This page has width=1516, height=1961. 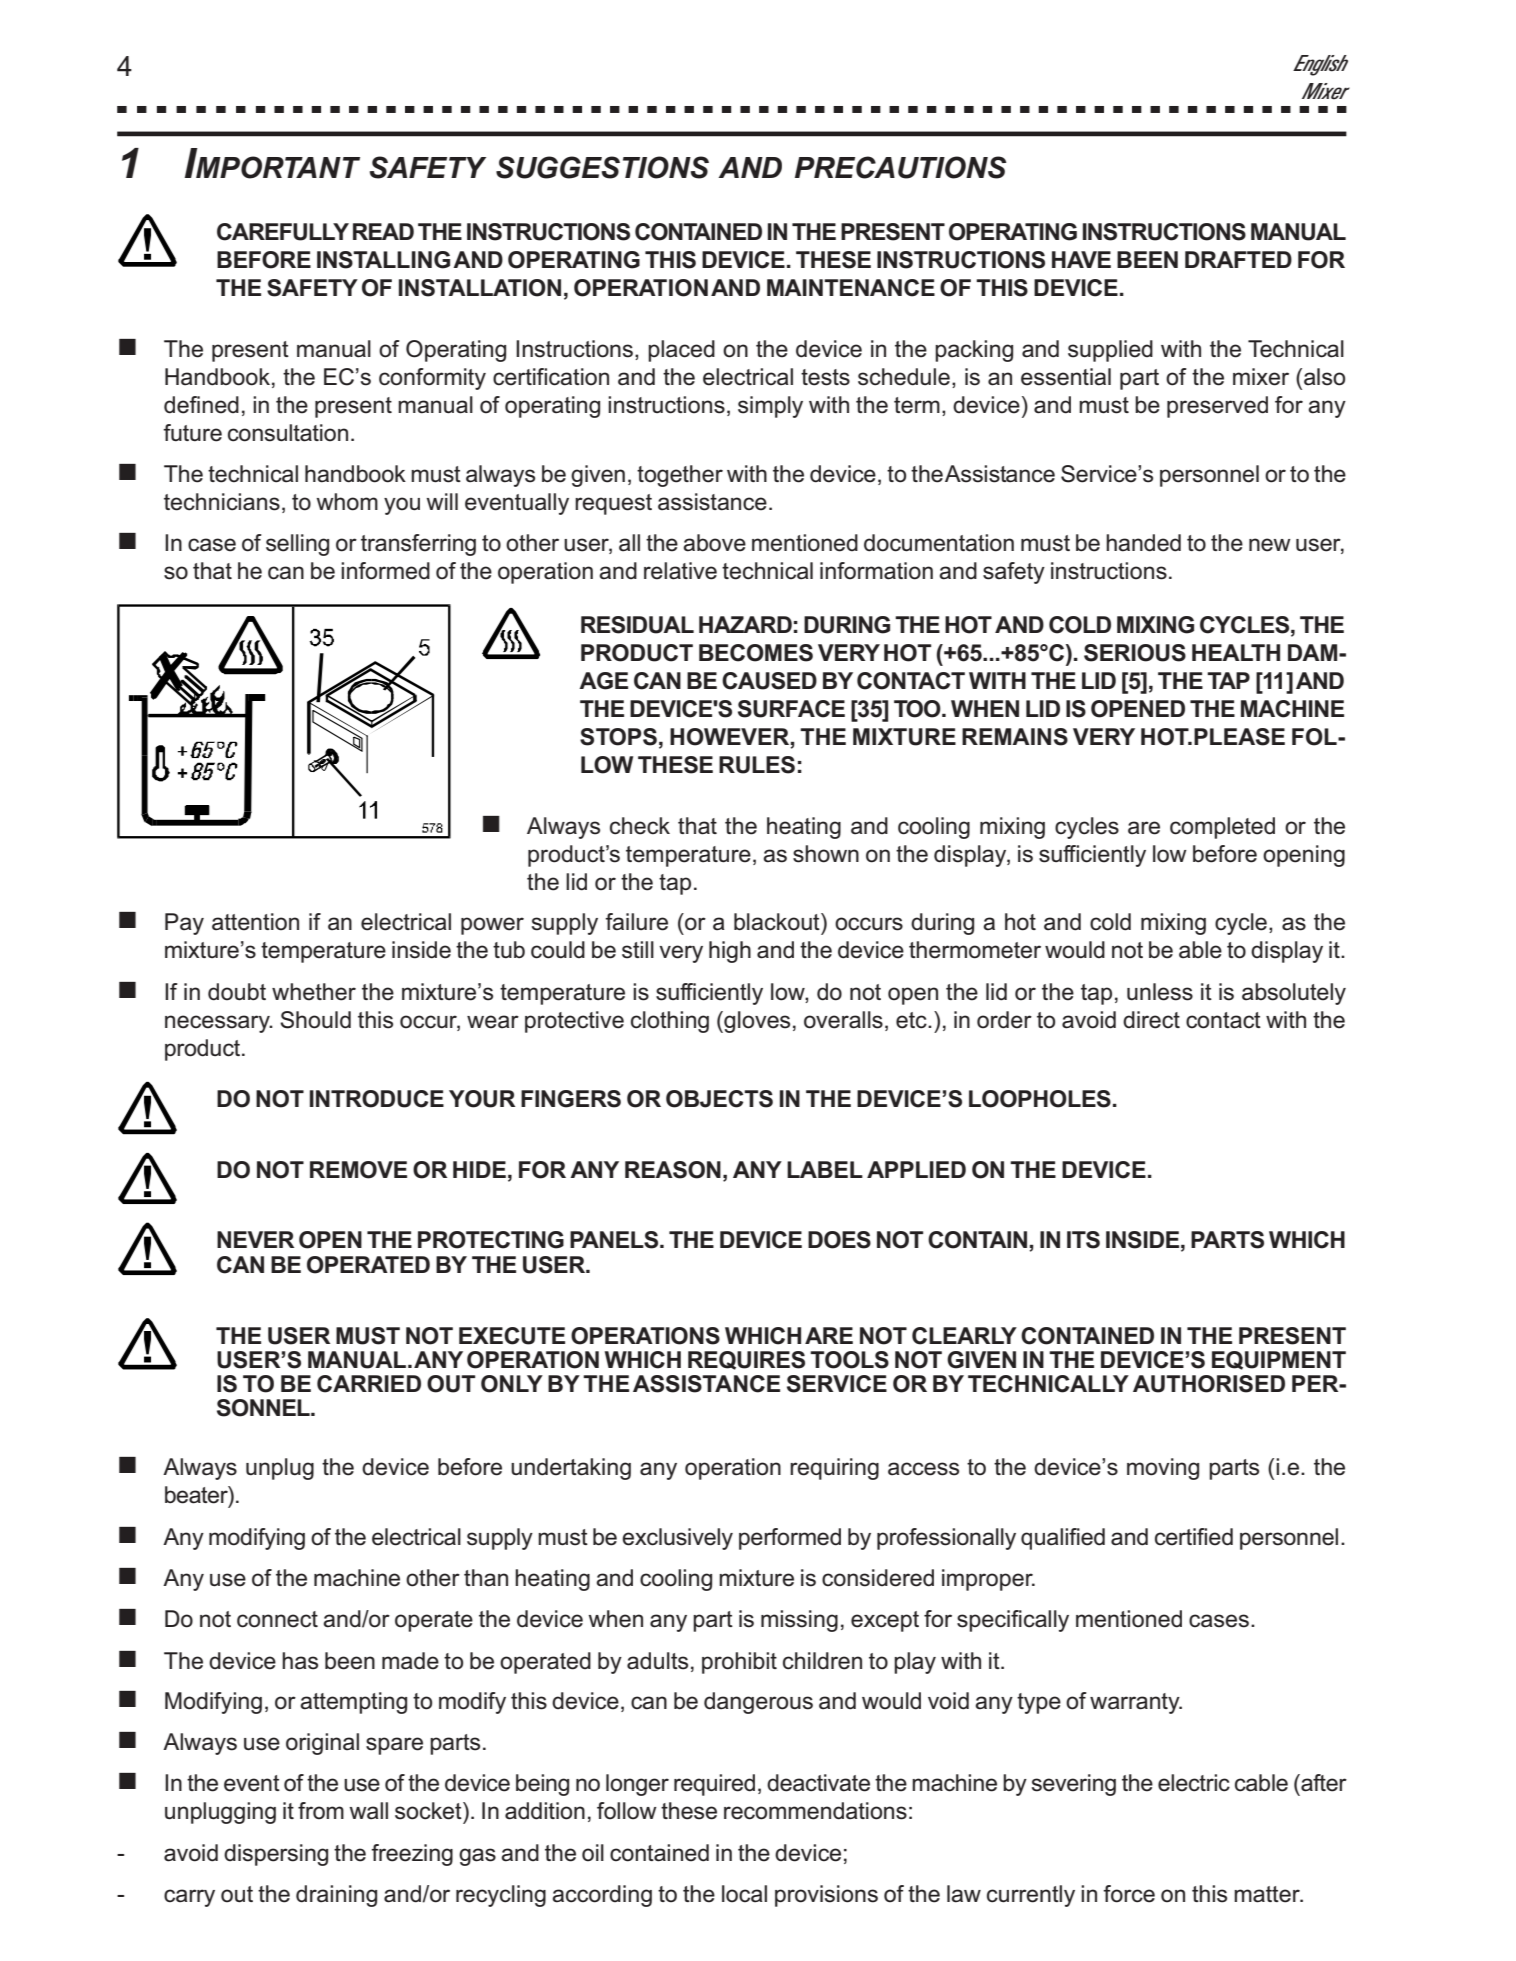 What do you see at coordinates (321, 1811) in the page?
I see `from` at bounding box center [321, 1811].
